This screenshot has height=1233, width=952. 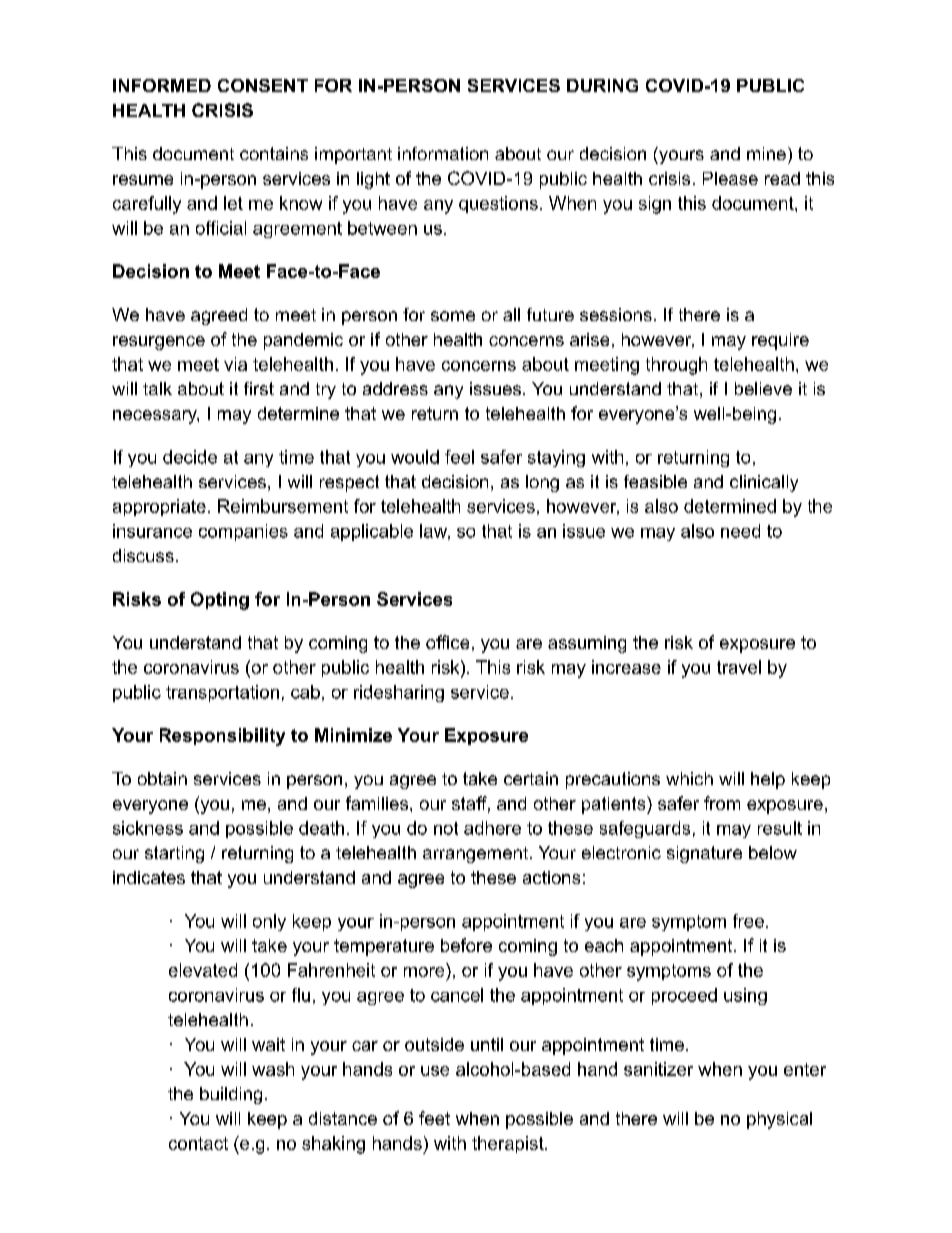 I want to click on Please, so click(x=730, y=178).
